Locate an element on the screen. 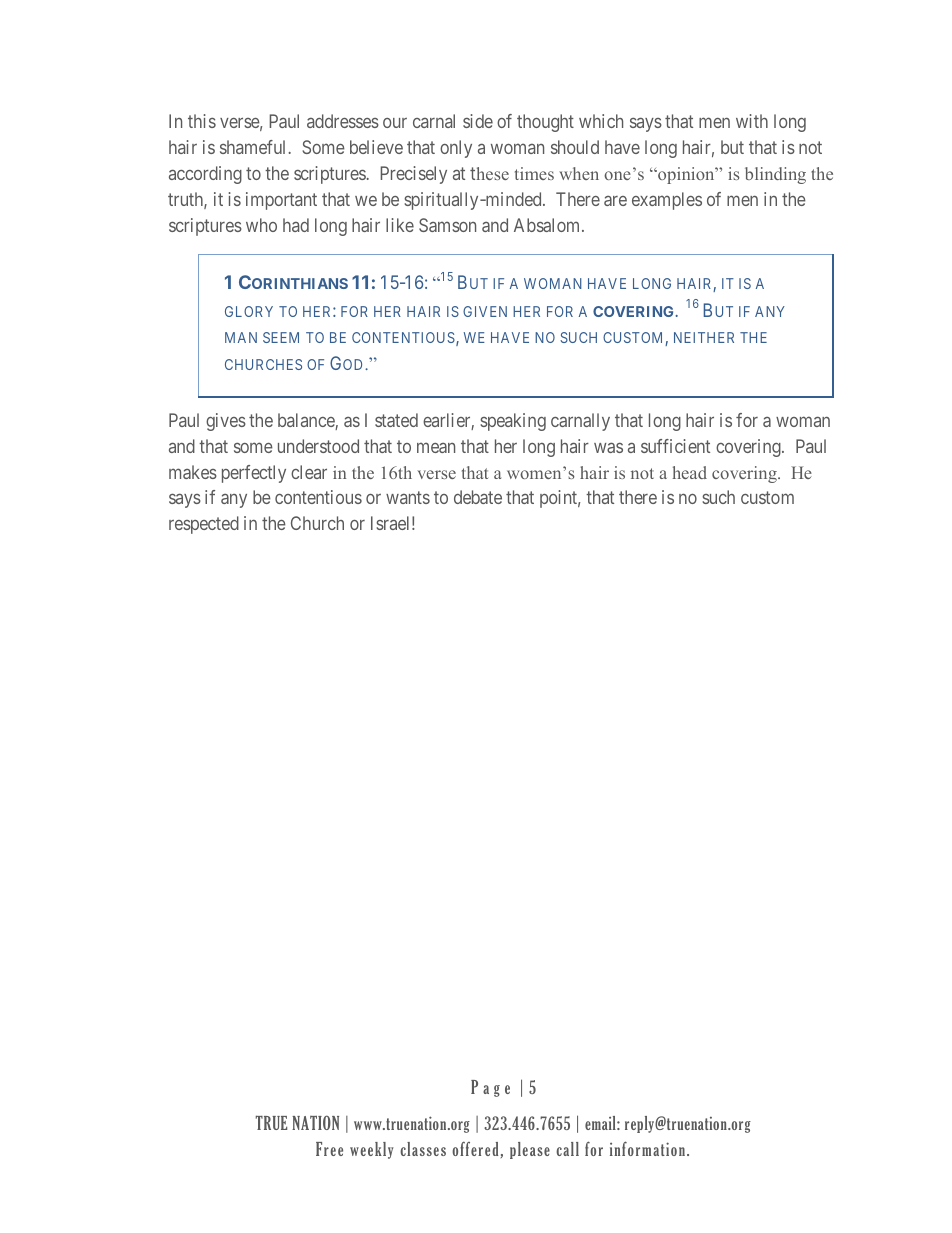 The width and height of the screenshot is (952, 1233). speaking is located at coordinates (513, 422).
